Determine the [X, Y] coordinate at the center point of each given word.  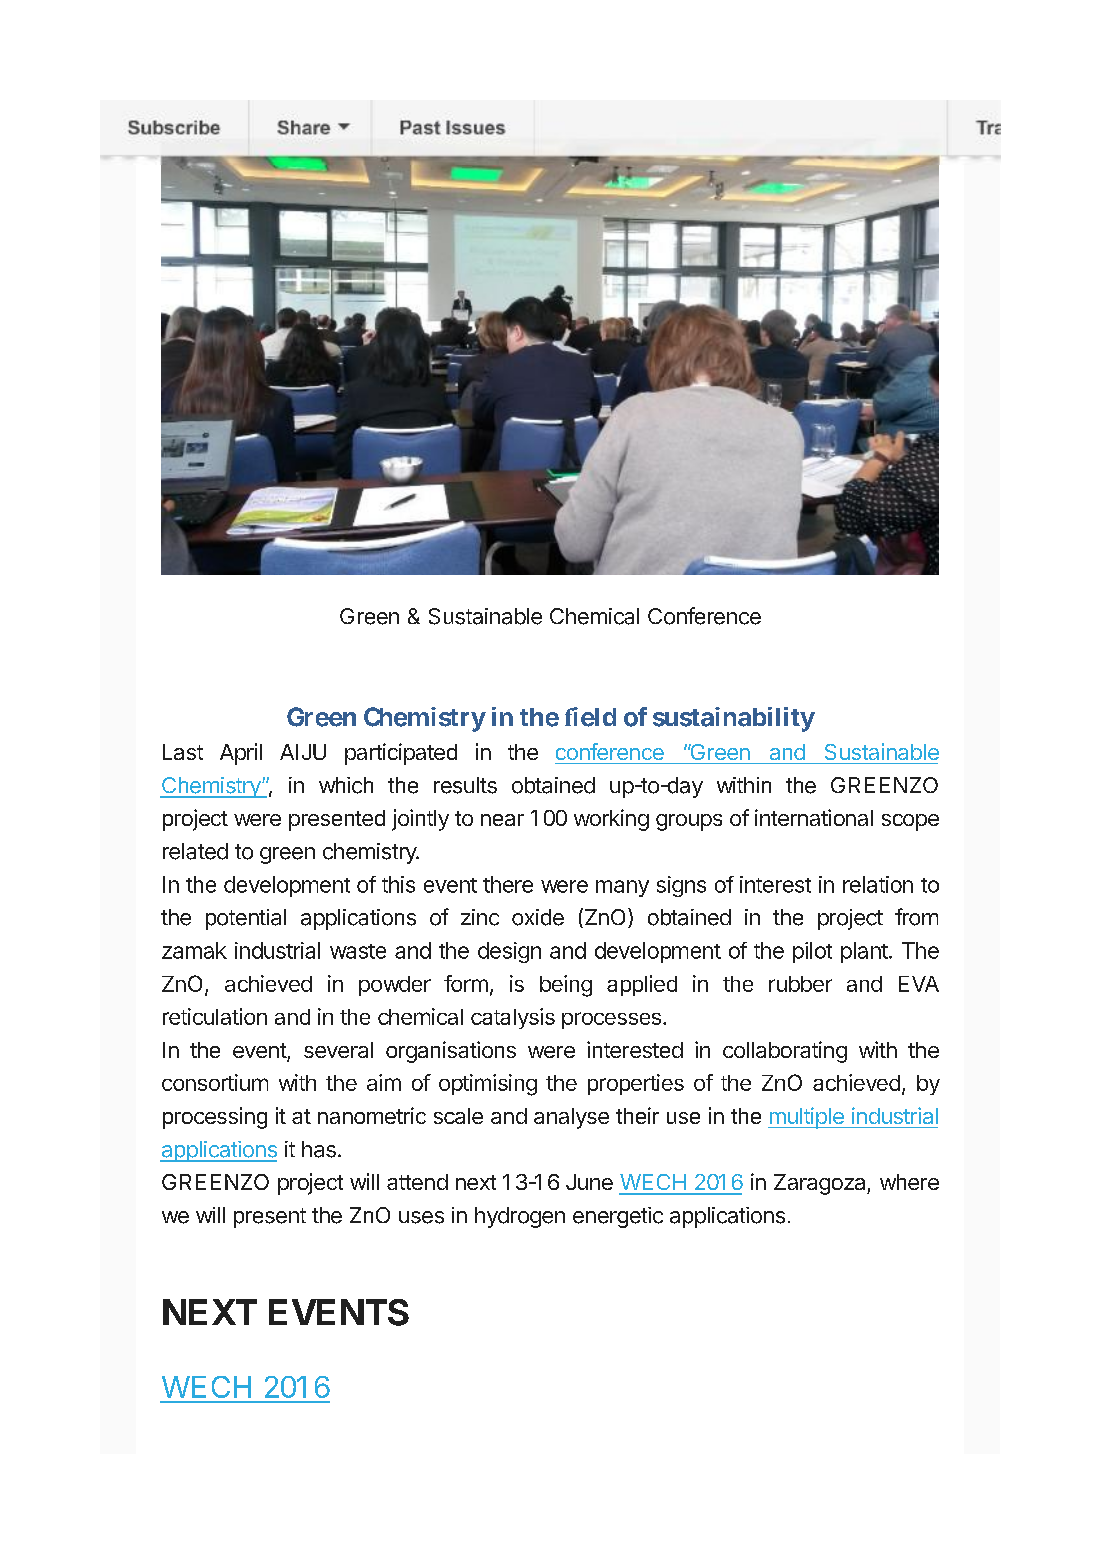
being [566, 986]
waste [358, 951]
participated [401, 754]
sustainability [734, 719]
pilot [812, 952]
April [241, 754]
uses [421, 1217]
